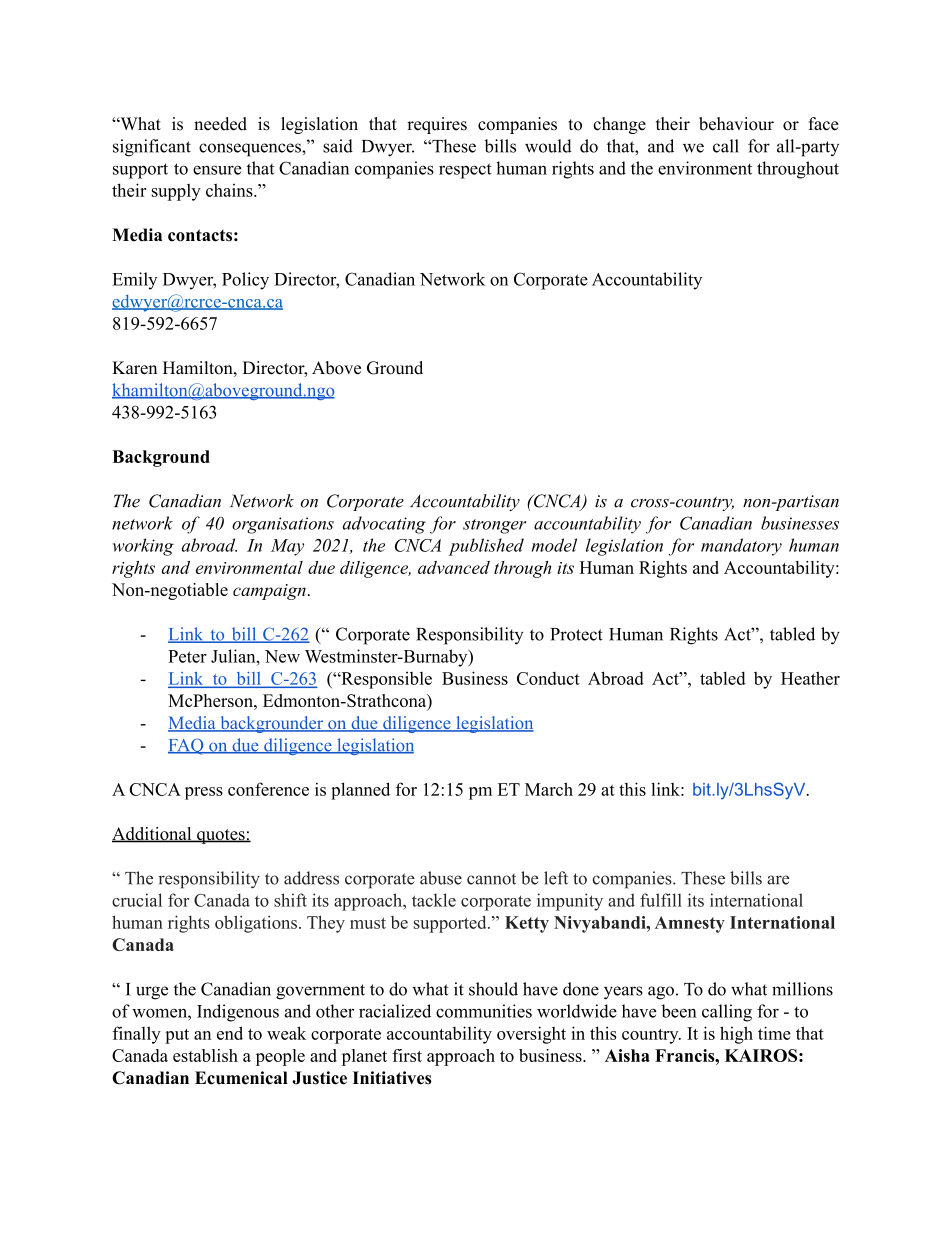  Describe the element at coordinates (465, 171) in the image. I see `respect` at that location.
